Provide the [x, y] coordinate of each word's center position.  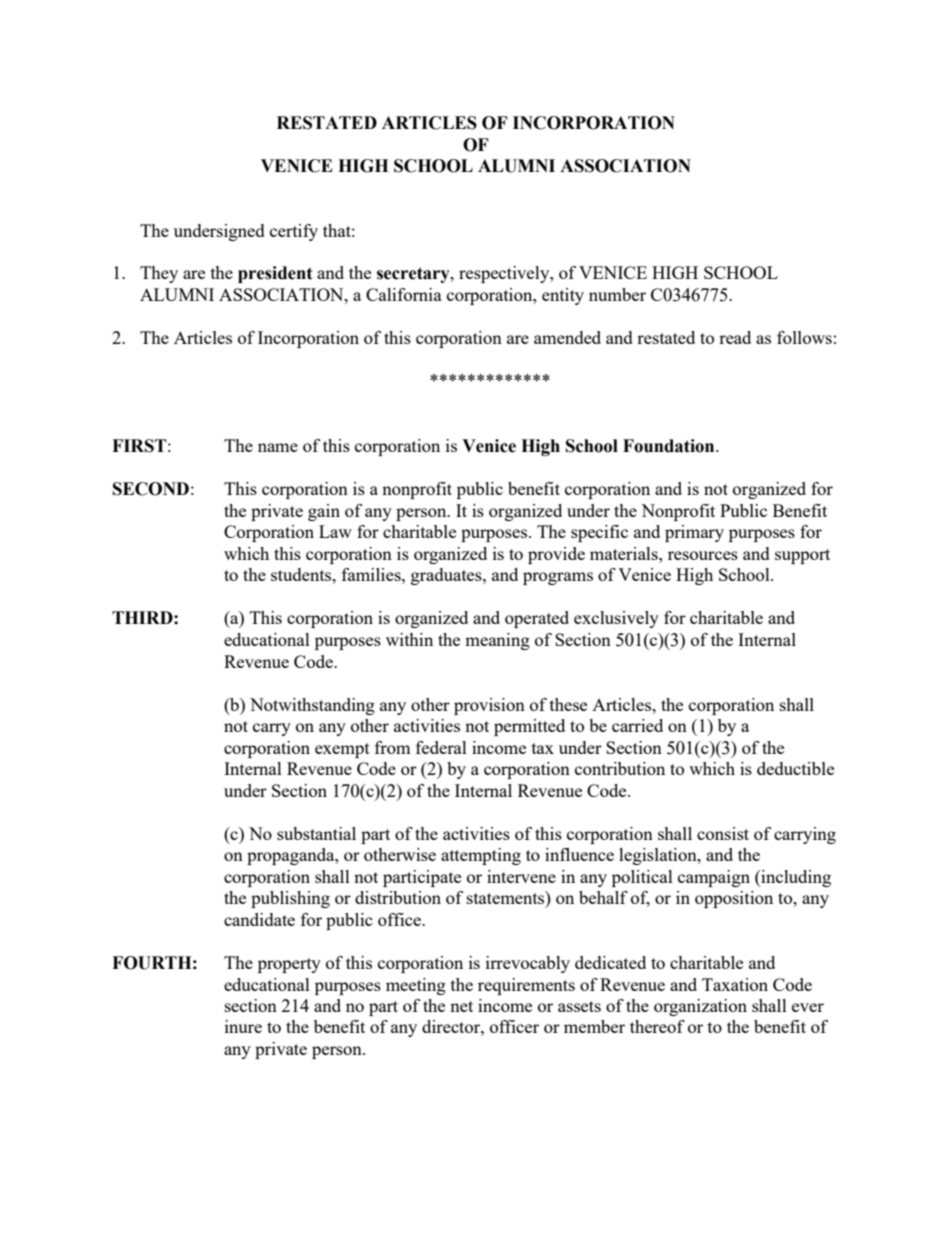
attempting [481, 856]
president [275, 274]
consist [723, 833]
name [278, 447]
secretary [414, 275]
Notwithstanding [312, 706]
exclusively [616, 619]
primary [694, 533]
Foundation [670, 446]
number [617, 294]
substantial [316, 833]
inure [243, 1026]
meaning [497, 641]
